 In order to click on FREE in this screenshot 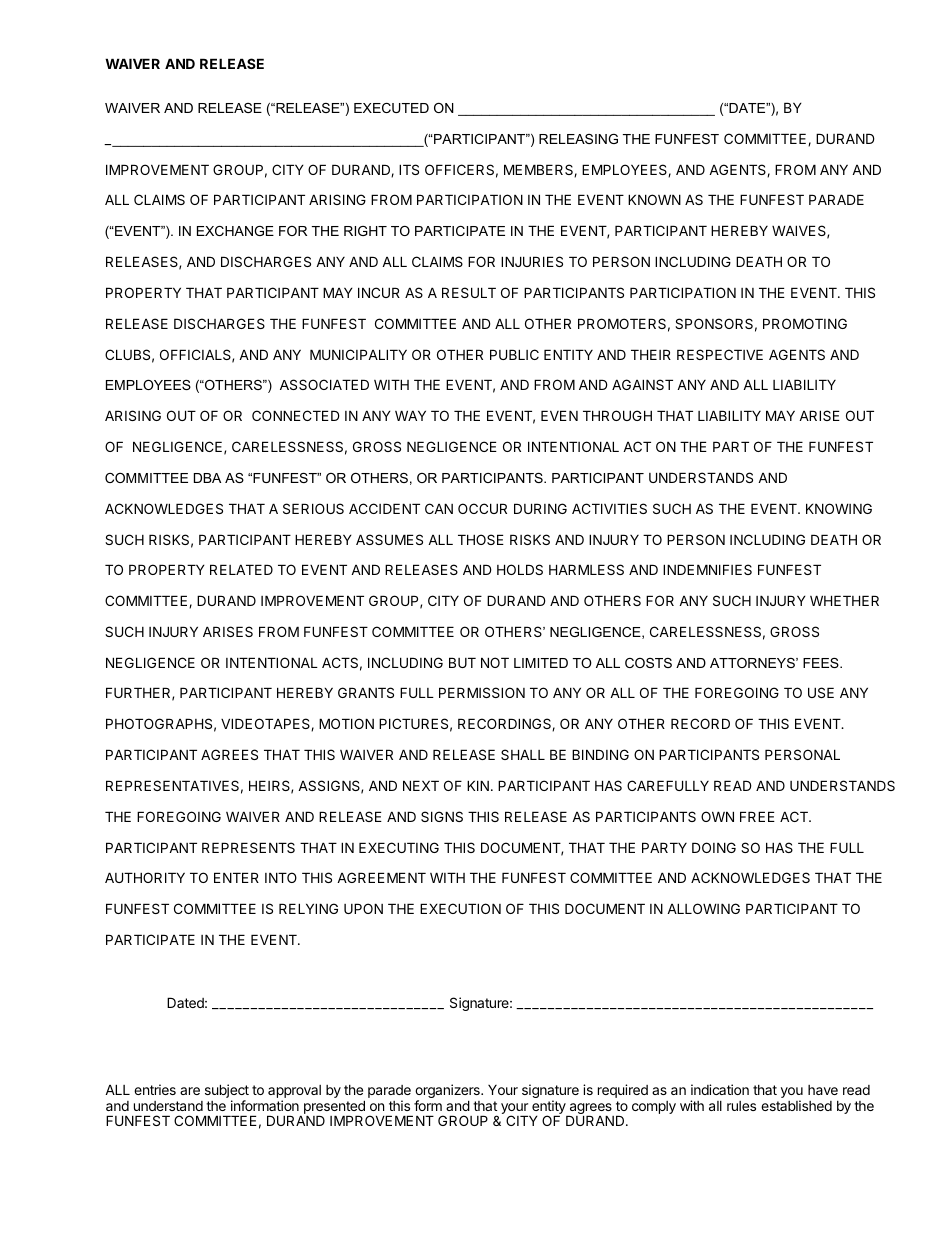, I will do `click(757, 816)`.
